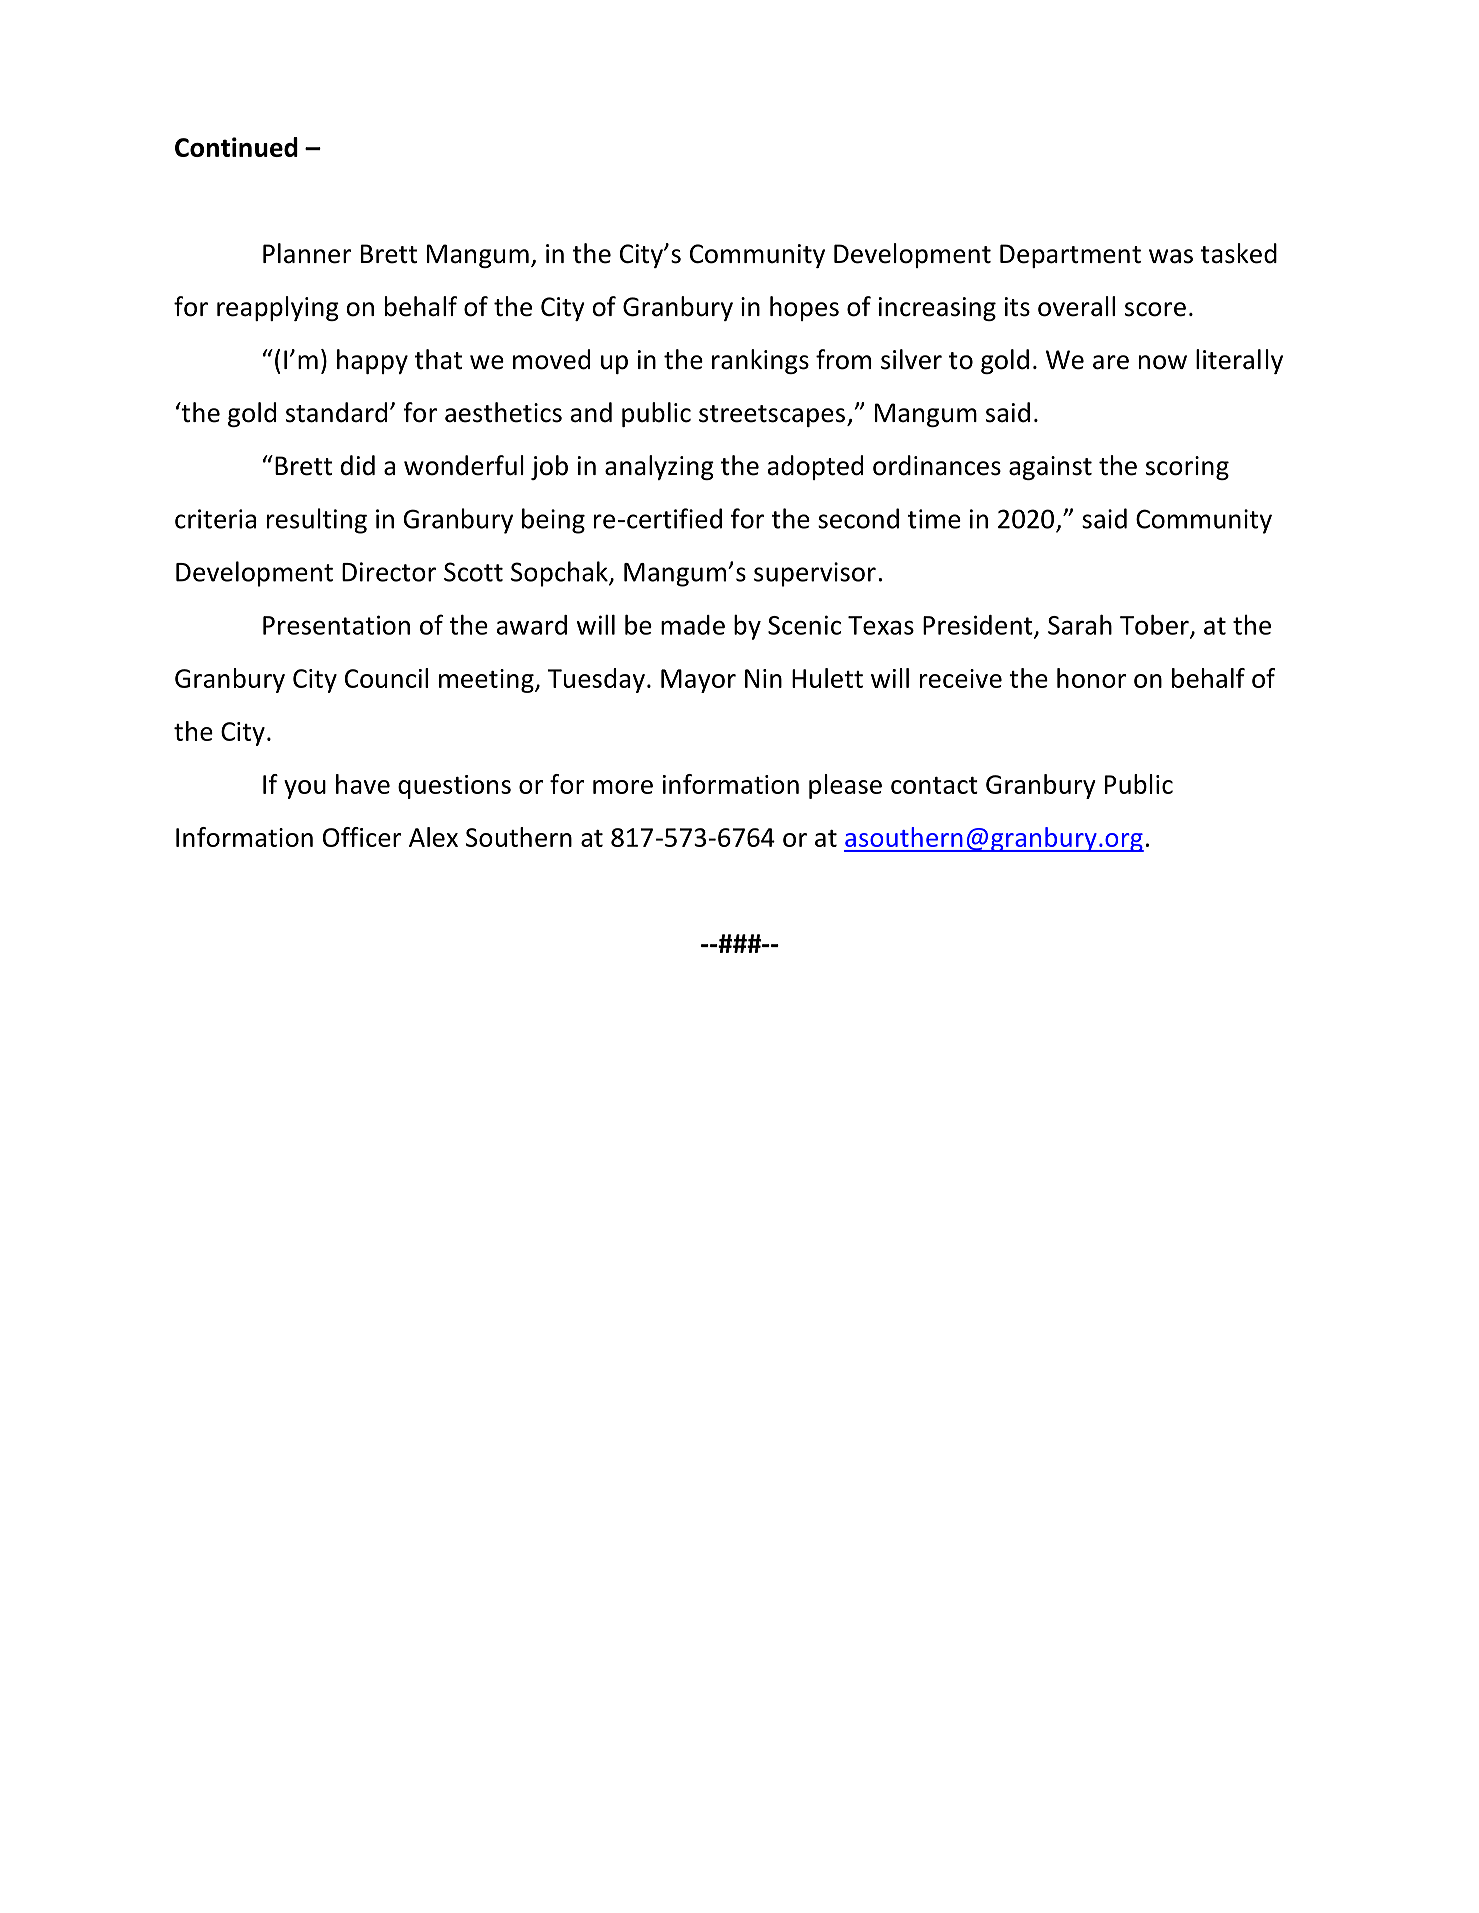  I want to click on Department, so click(1070, 256).
